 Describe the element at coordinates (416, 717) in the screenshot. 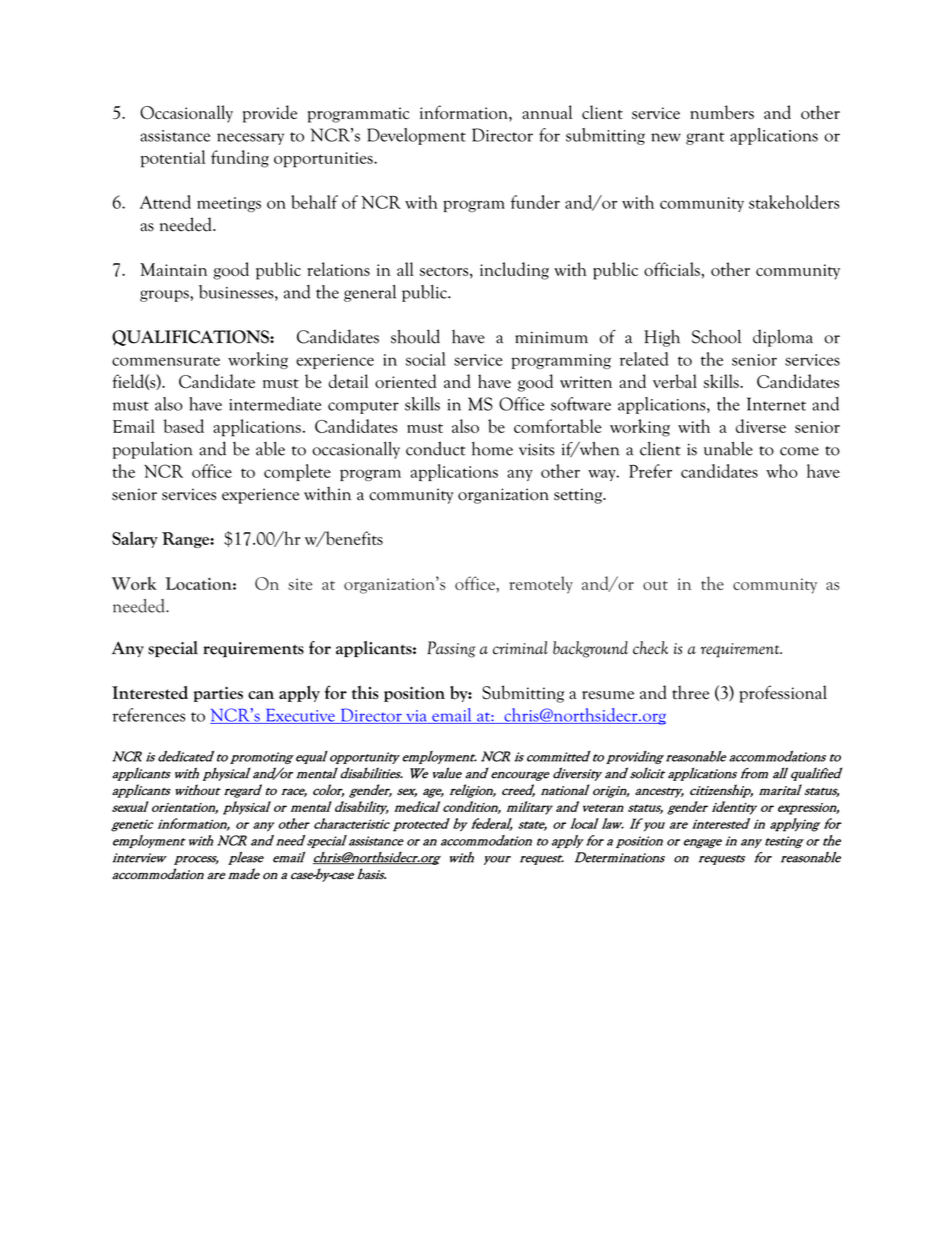

I see `via` at that location.
